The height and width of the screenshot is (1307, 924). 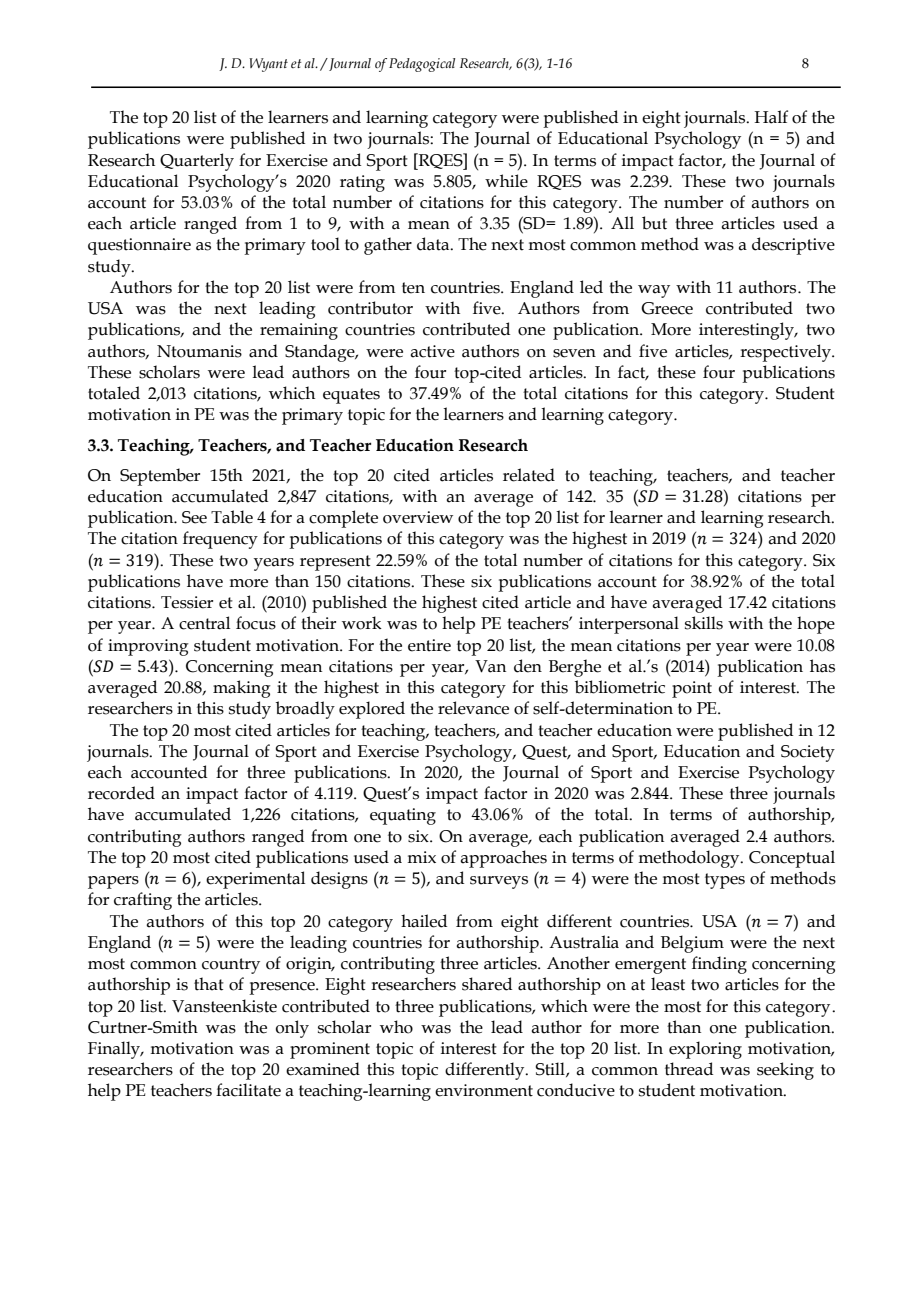 What do you see at coordinates (422, 65) in the screenshot?
I see `Pedagogical` at bounding box center [422, 65].
